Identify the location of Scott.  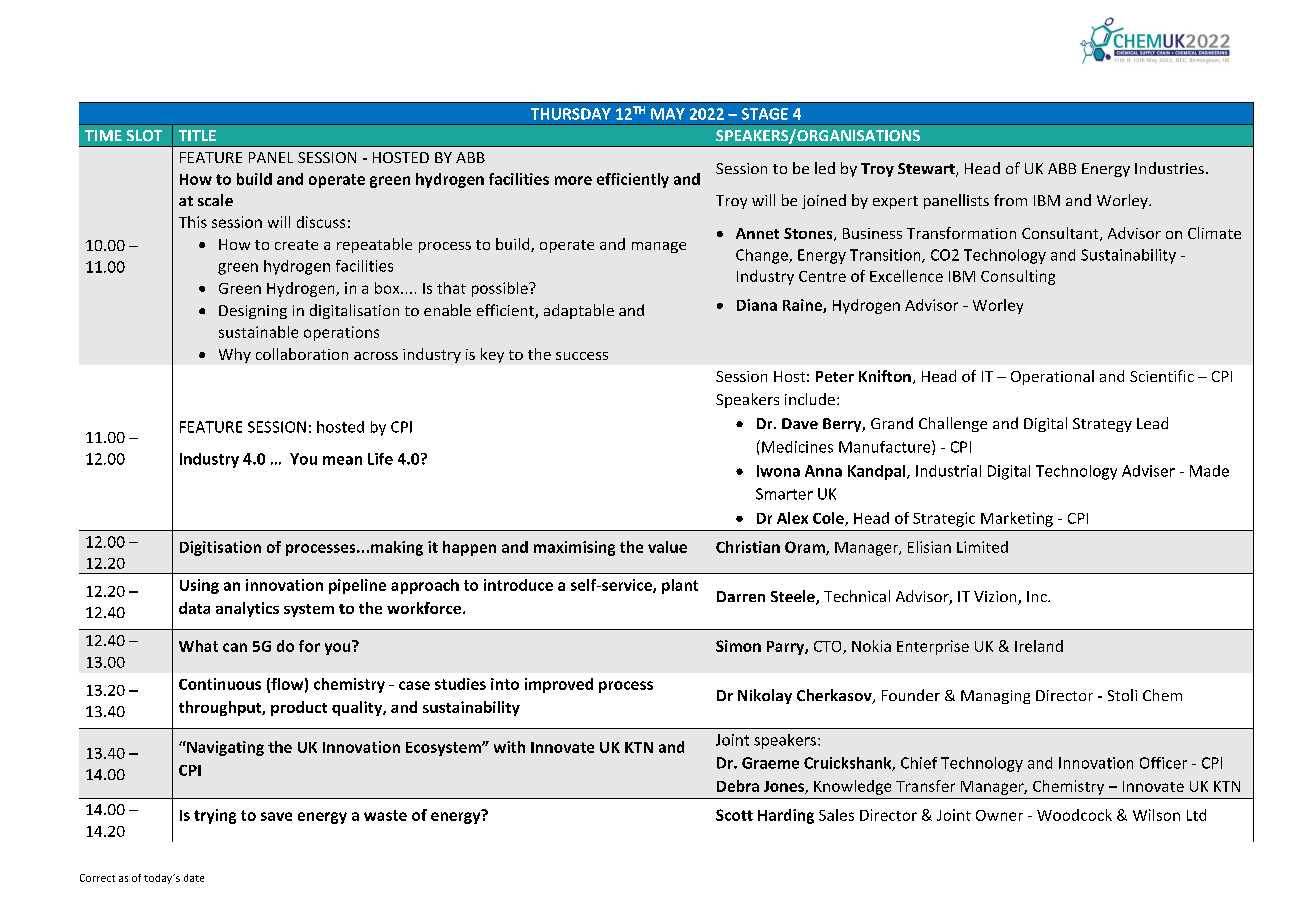
(734, 815).
